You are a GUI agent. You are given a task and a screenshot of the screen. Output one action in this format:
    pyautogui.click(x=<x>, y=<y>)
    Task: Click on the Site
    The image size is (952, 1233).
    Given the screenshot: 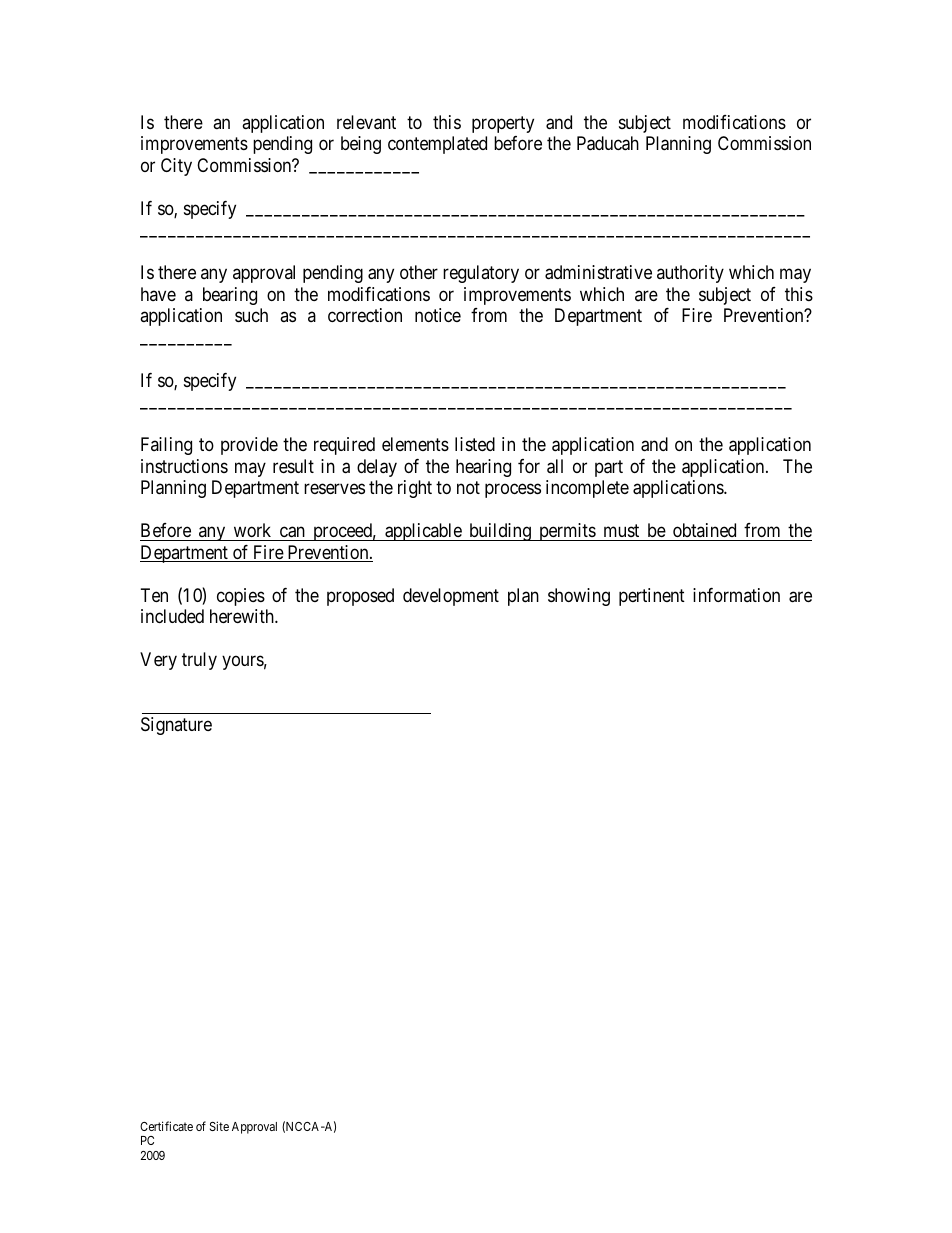 What is the action you would take?
    pyautogui.click(x=219, y=1126)
